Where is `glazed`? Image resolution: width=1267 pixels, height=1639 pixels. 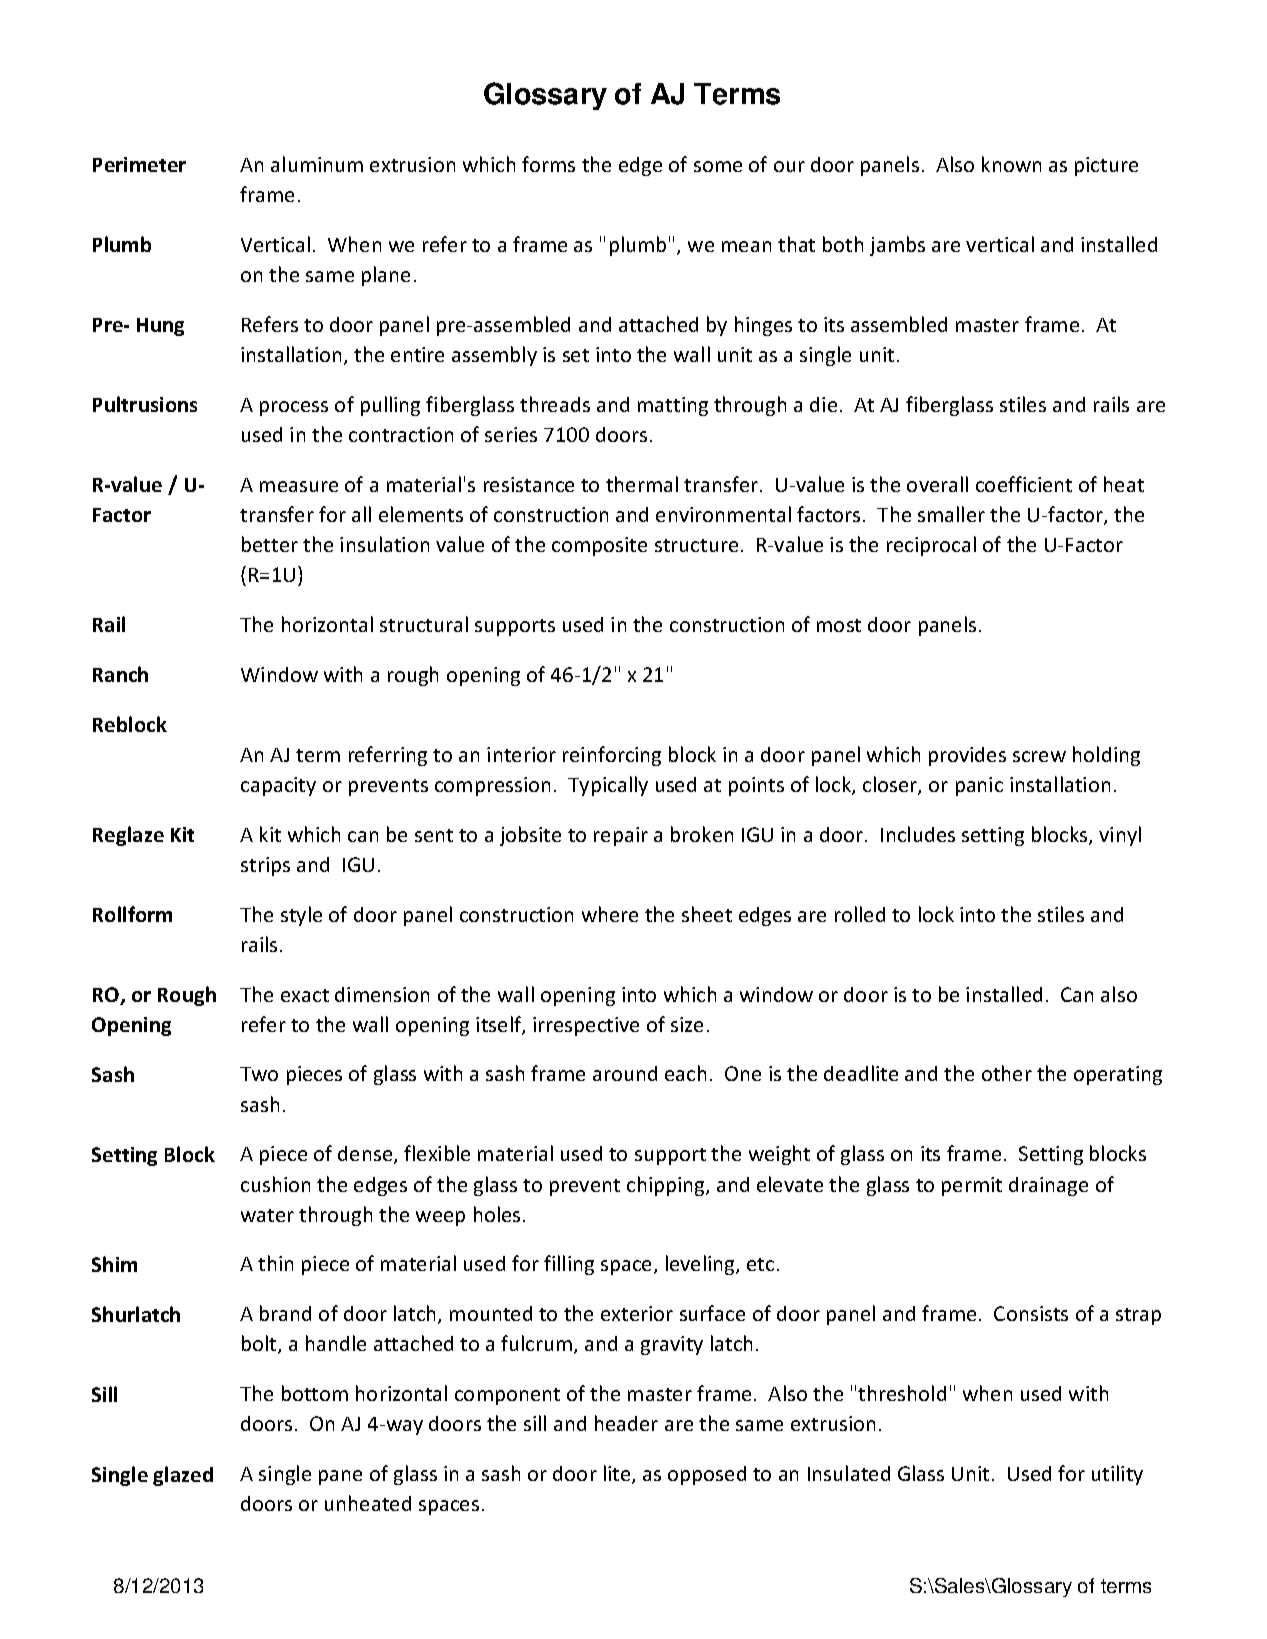 glazed is located at coordinates (183, 1476).
